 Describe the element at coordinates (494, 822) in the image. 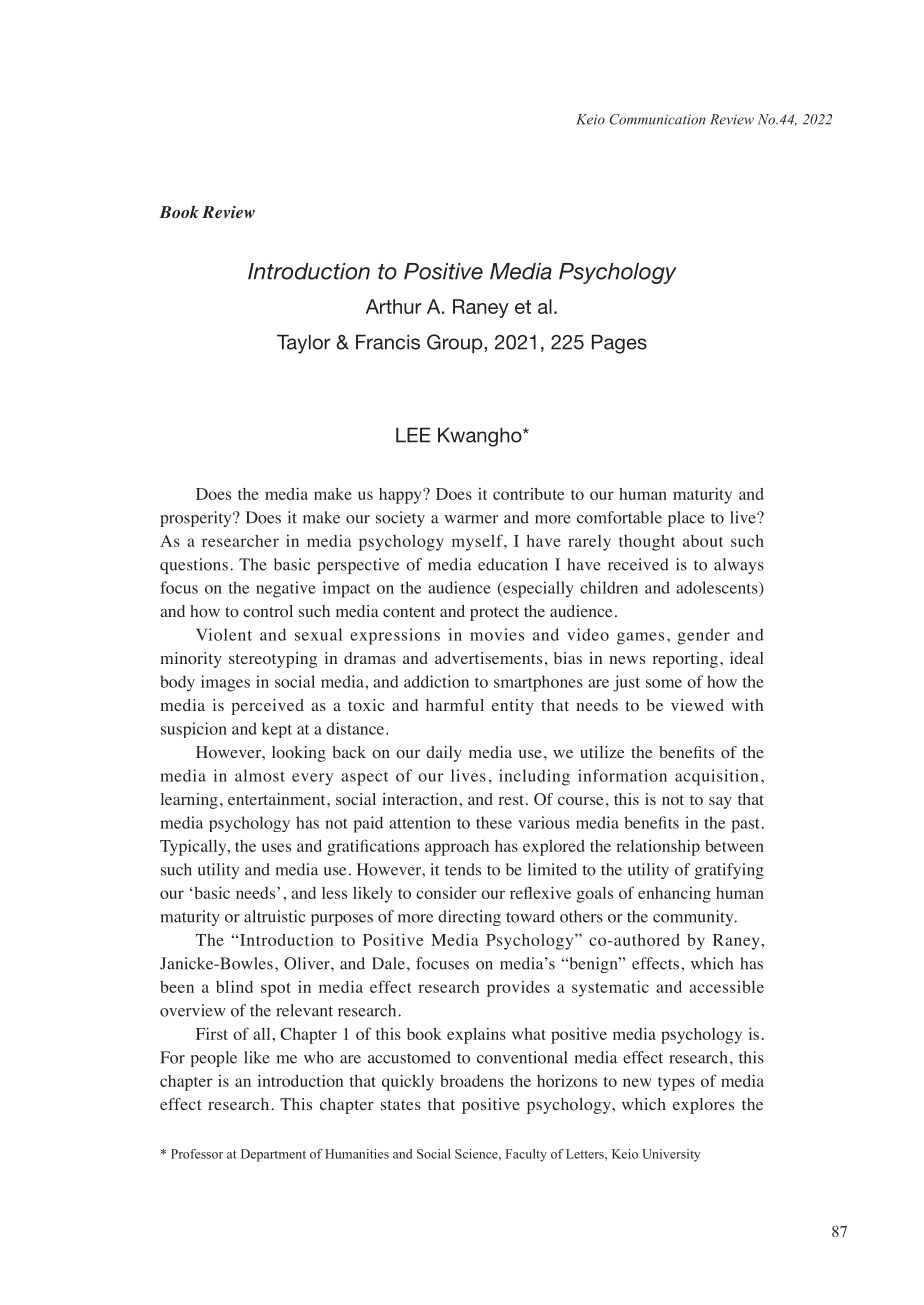

I see `these` at that location.
